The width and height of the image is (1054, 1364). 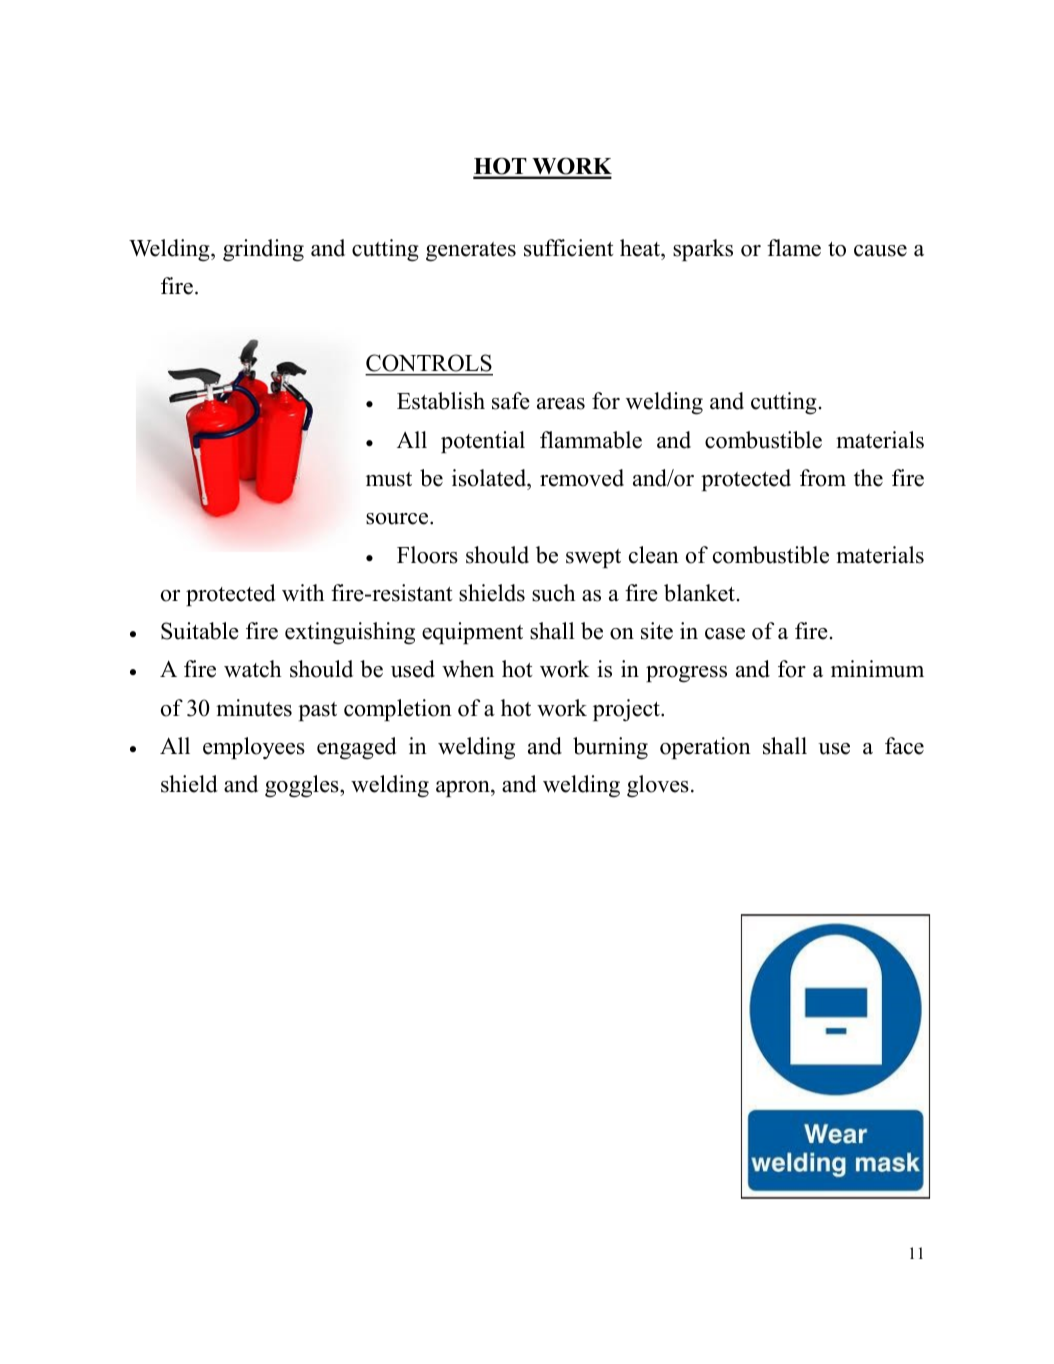 What do you see at coordinates (794, 248) in the image?
I see `flame` at bounding box center [794, 248].
